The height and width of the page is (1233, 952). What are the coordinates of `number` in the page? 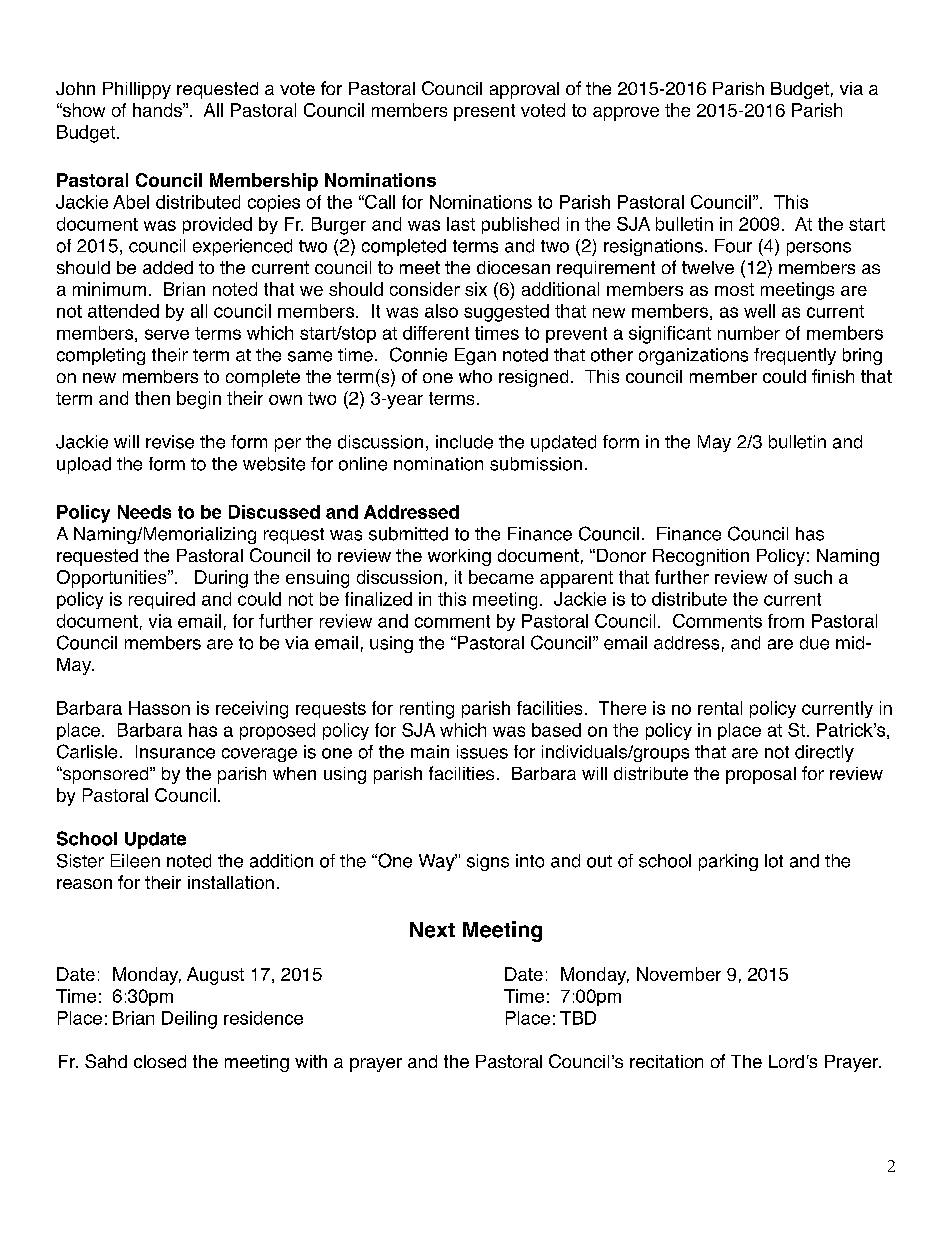 It's located at (749, 333).
